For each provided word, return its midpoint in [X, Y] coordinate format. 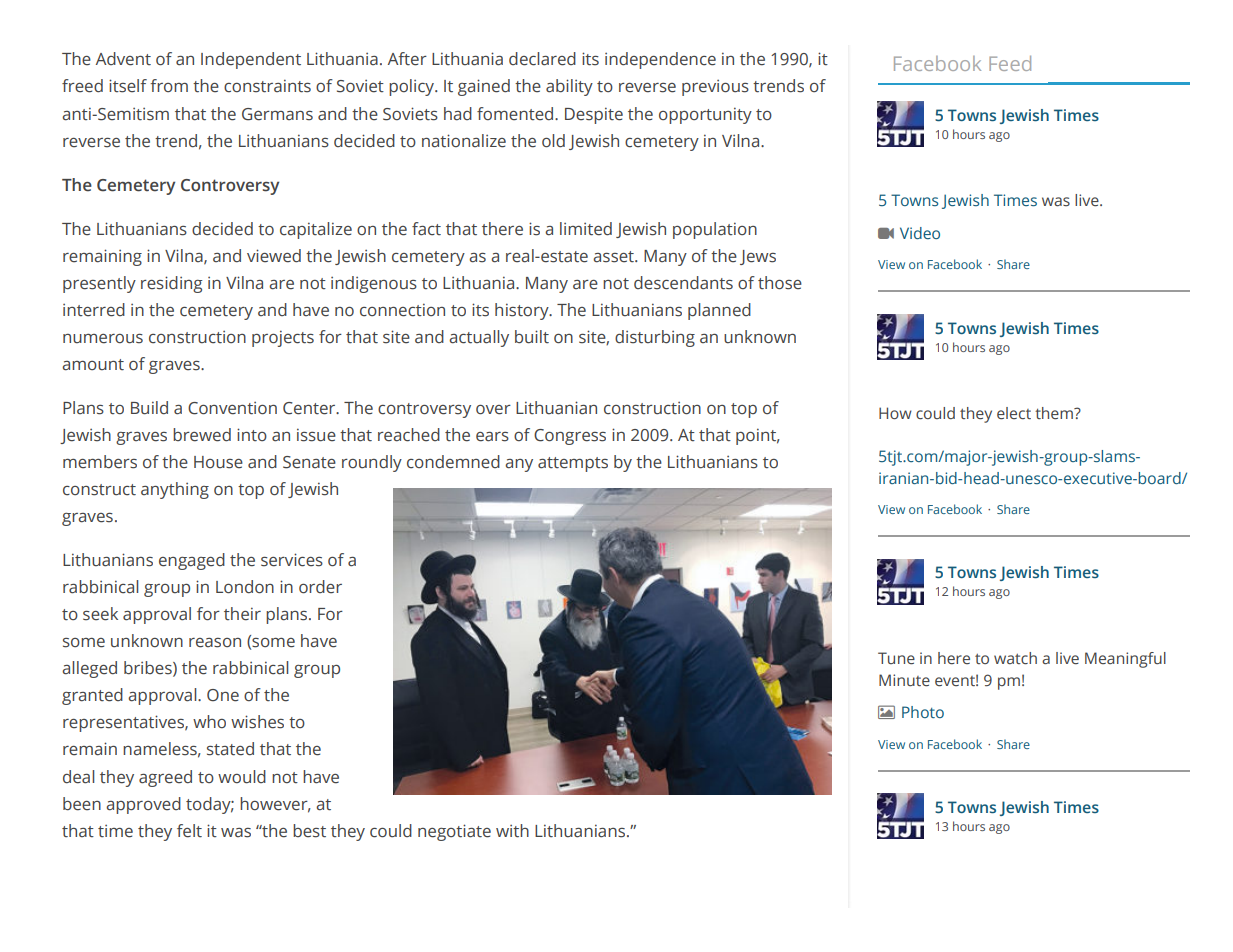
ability [569, 87]
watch [1015, 658]
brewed [202, 435]
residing [171, 284]
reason [215, 643]
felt [189, 831]
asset [614, 257]
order [320, 587]
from [169, 85]
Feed [1010, 63]
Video [920, 233]
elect [1014, 413]
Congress [570, 437]
